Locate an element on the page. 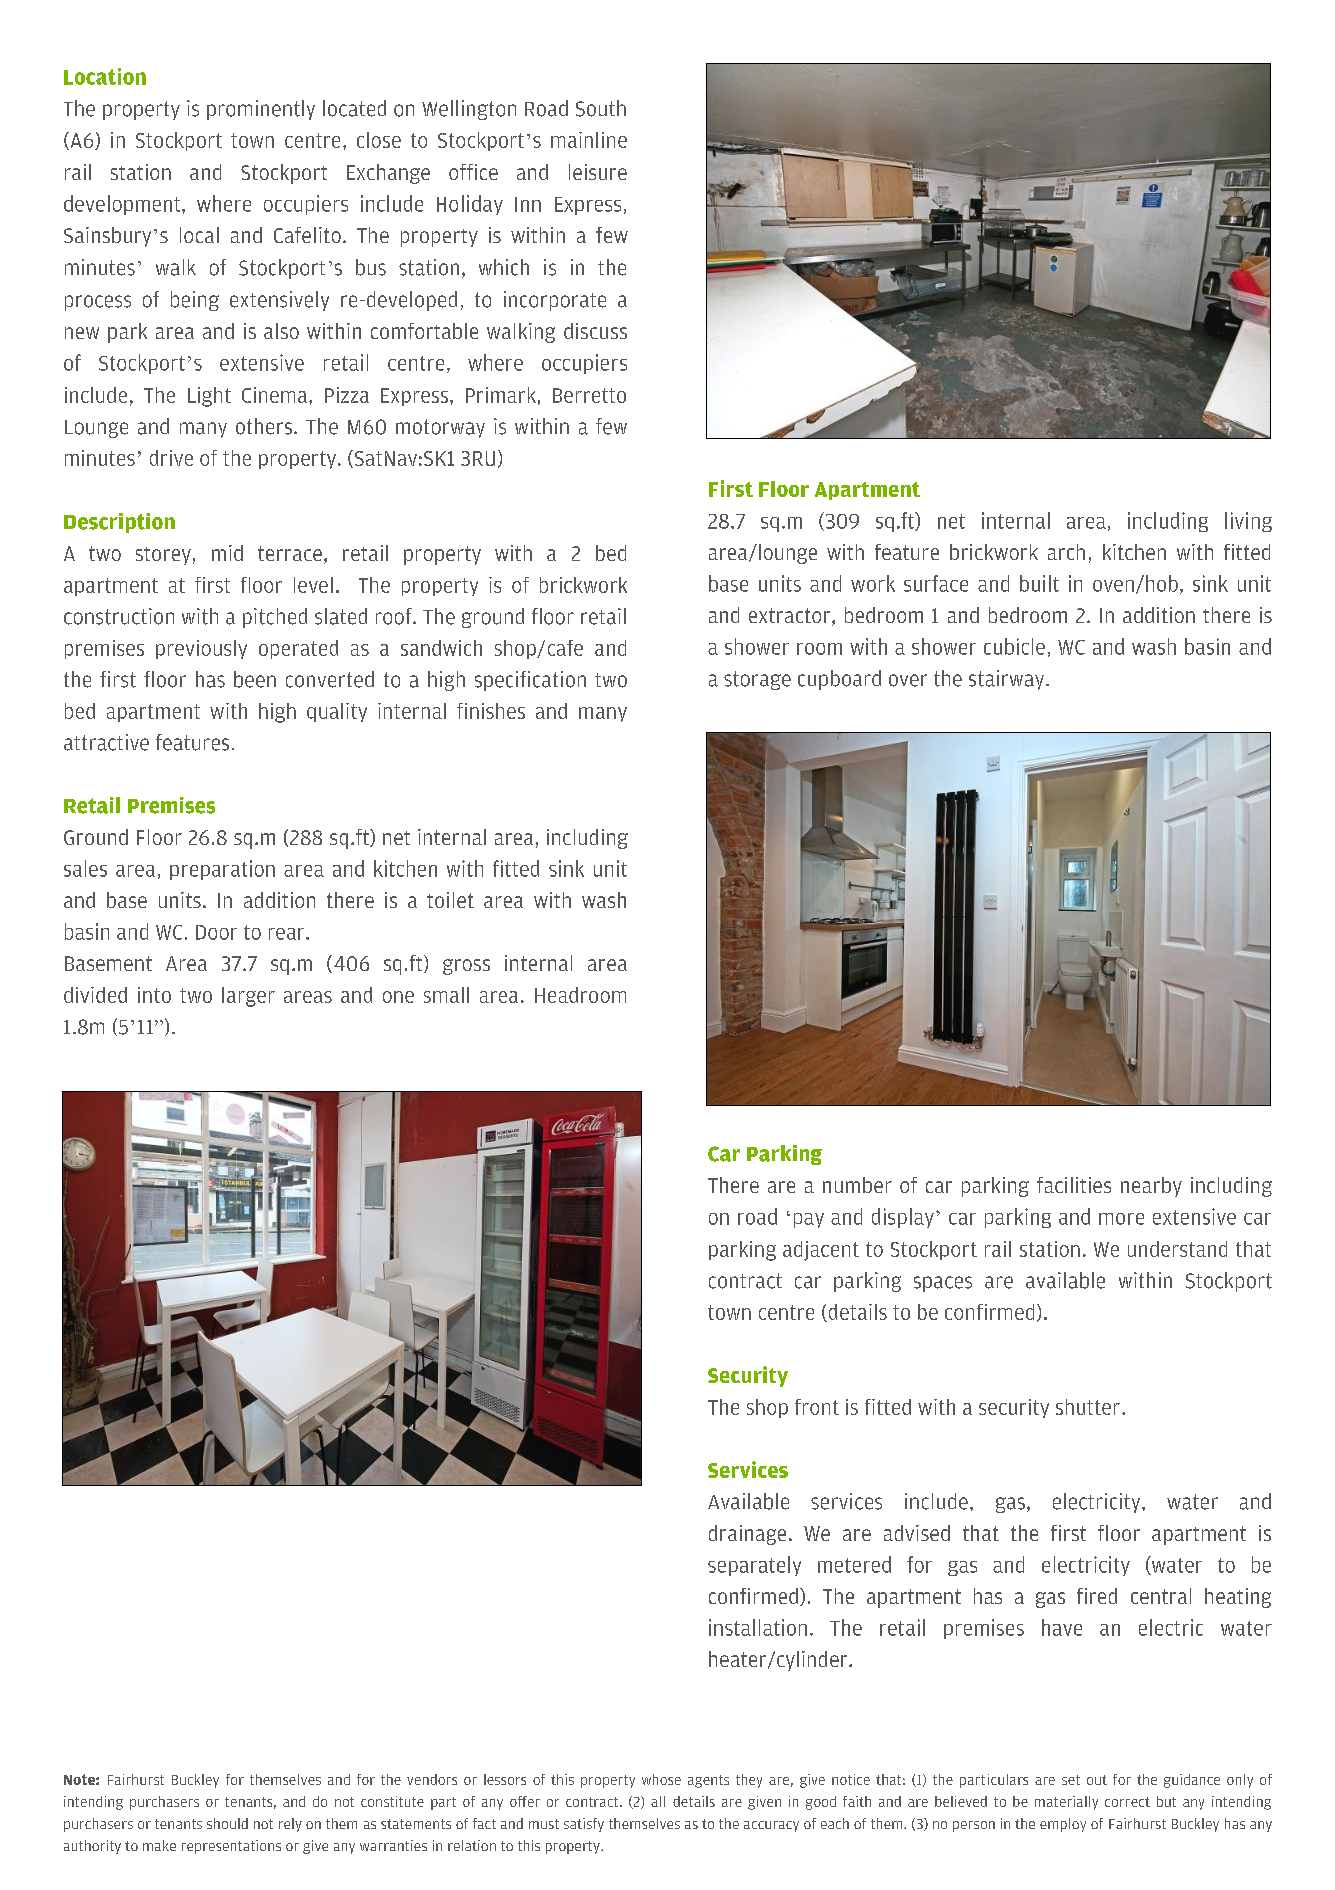 This page has width=1335, height=1890. prominently is located at coordinates (261, 110).
